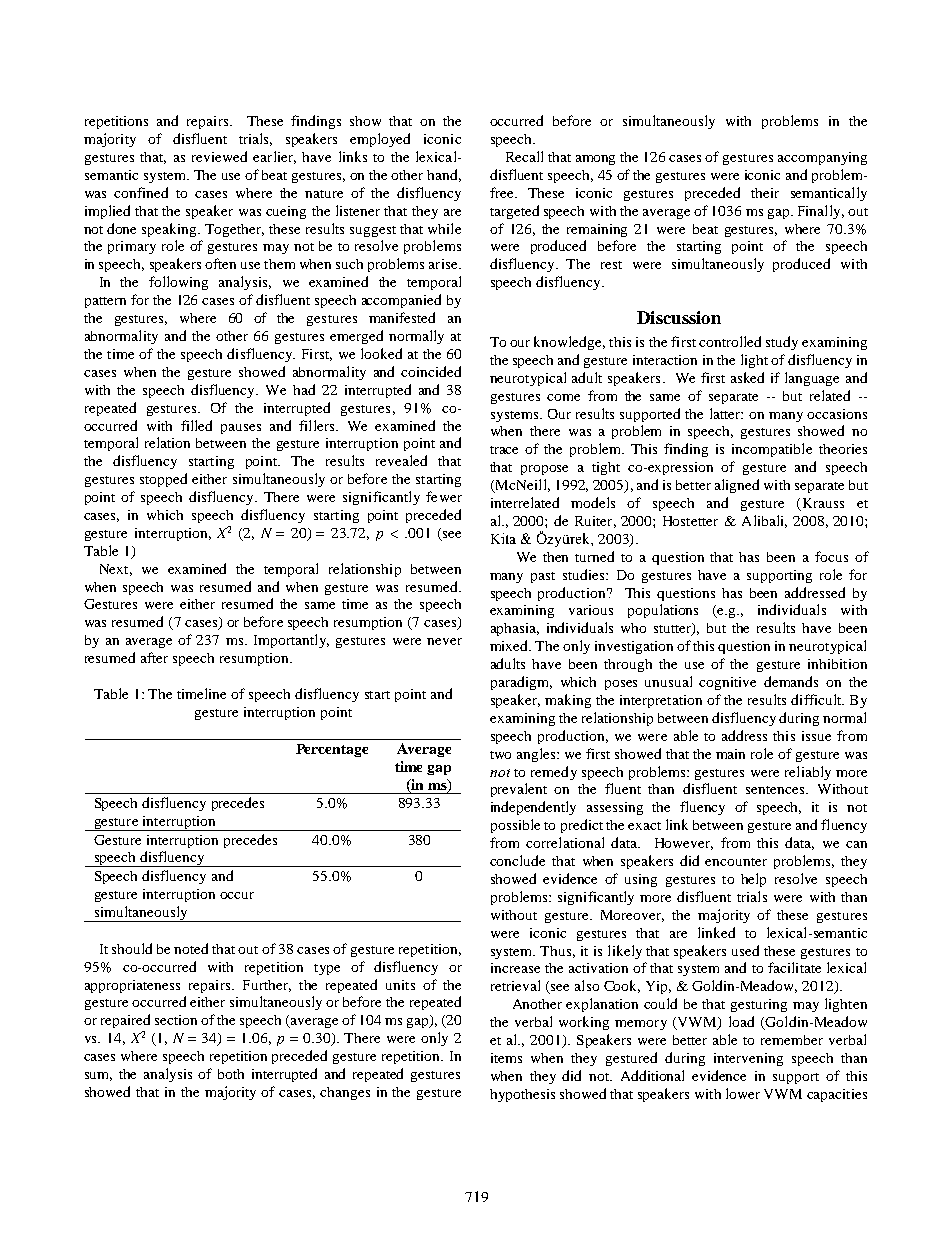 The height and width of the screenshot is (1233, 952). Describe the element at coordinates (524, 156) in the screenshot. I see `Recall` at that location.
